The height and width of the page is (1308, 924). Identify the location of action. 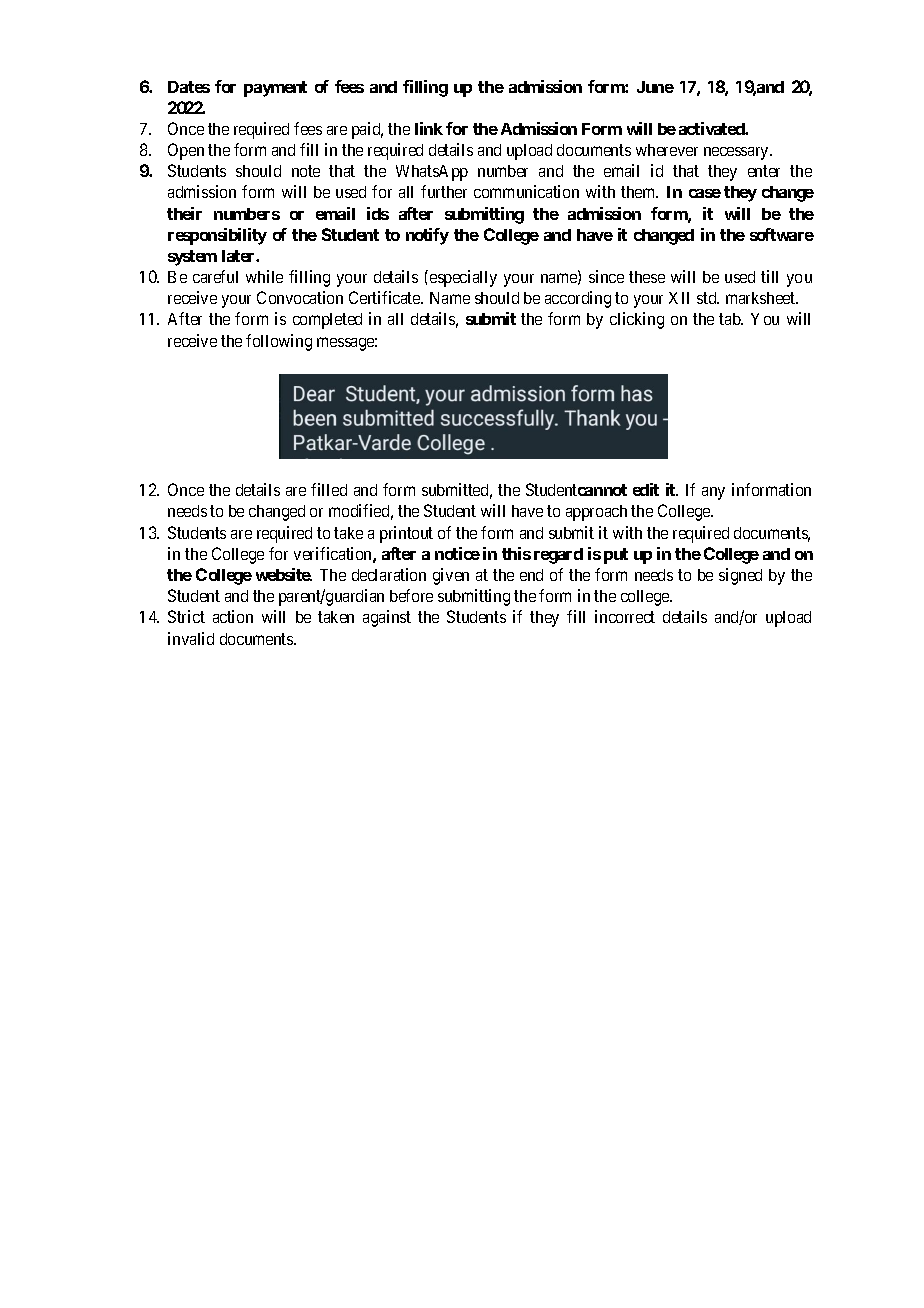
(233, 616).
